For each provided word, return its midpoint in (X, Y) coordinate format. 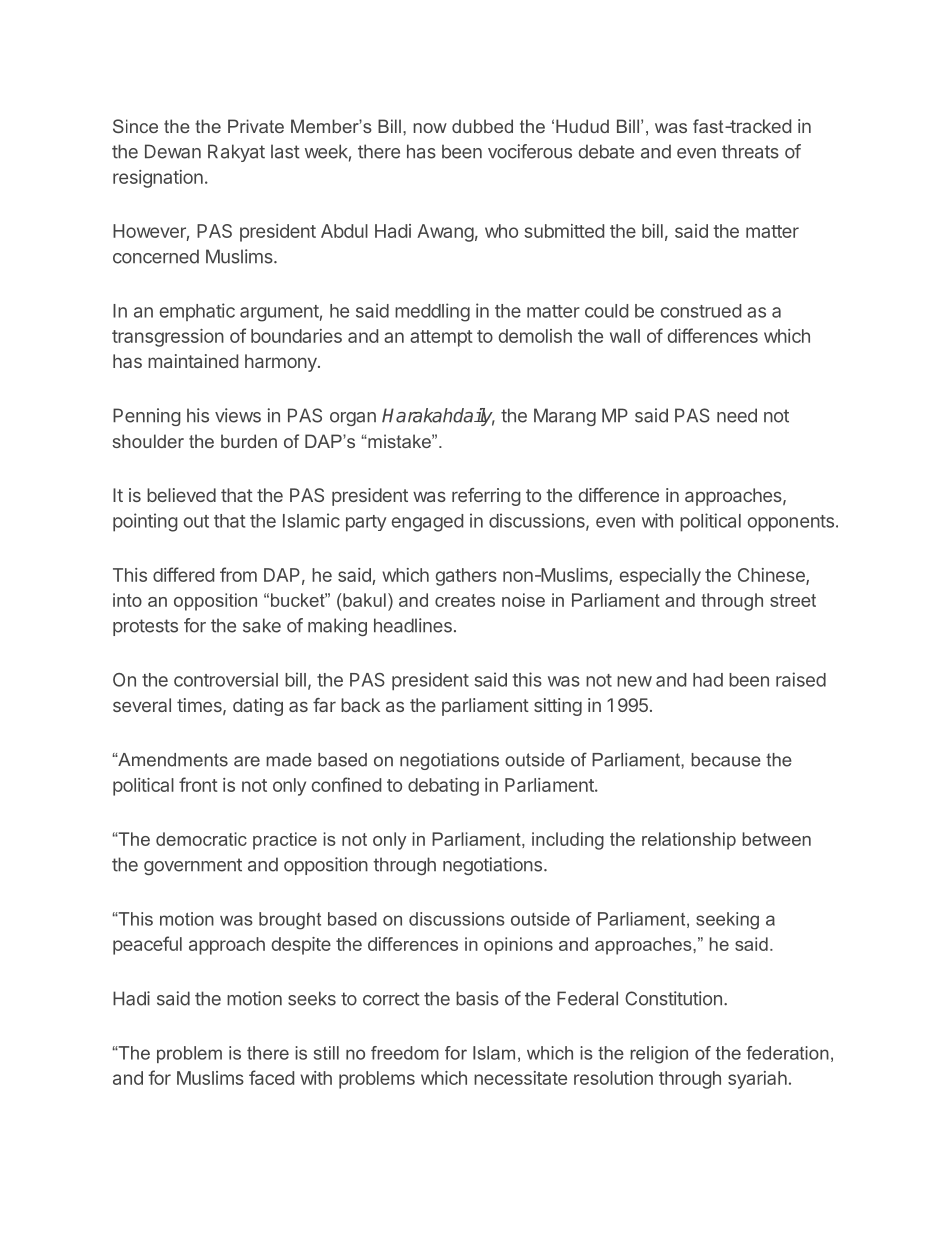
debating (443, 787)
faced (271, 1077)
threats (750, 151)
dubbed (482, 126)
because (726, 760)
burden (249, 441)
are (247, 761)
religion (659, 1055)
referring (486, 497)
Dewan (173, 151)
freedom (405, 1053)
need (737, 415)
